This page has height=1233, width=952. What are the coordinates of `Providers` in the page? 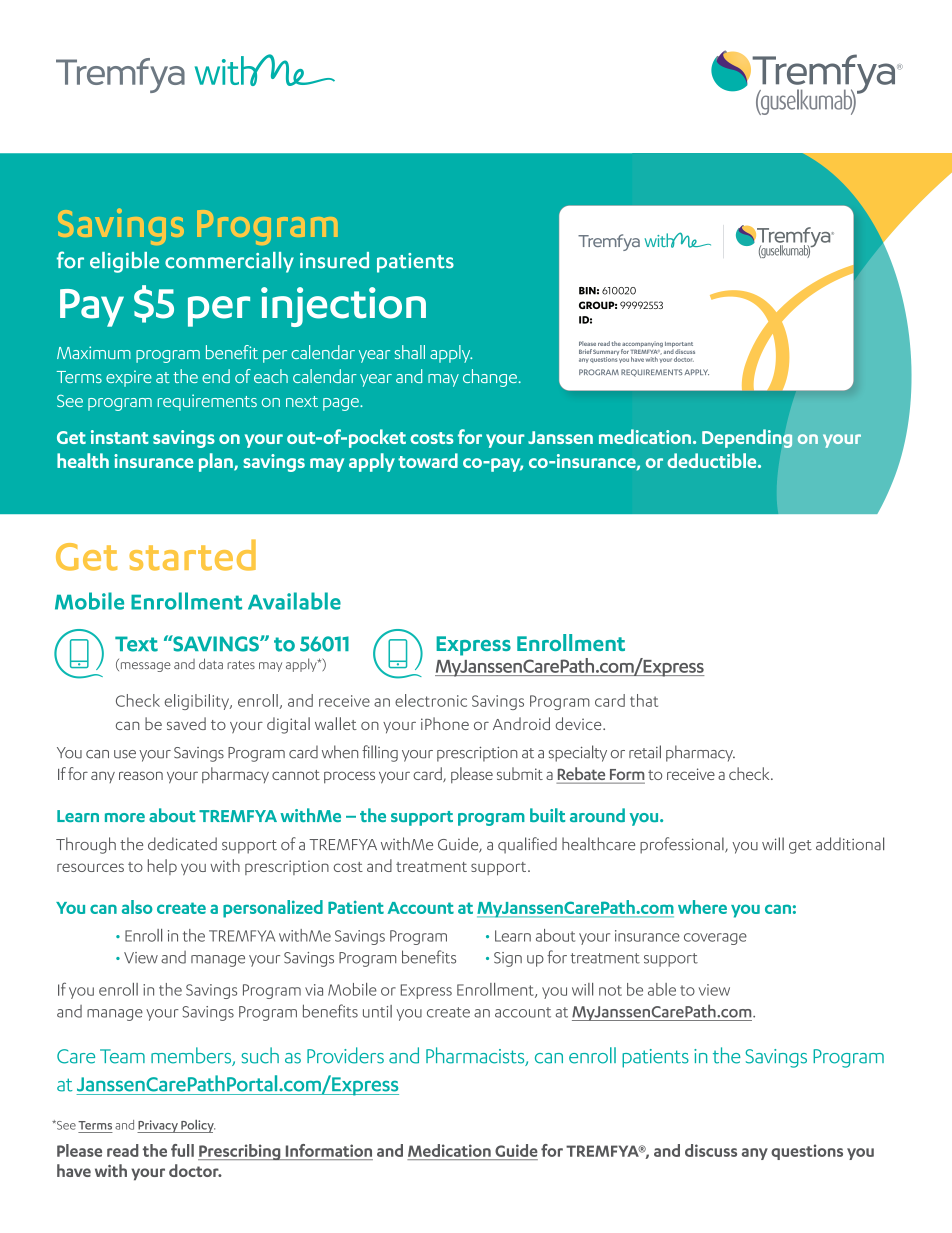 It's located at (345, 1055).
